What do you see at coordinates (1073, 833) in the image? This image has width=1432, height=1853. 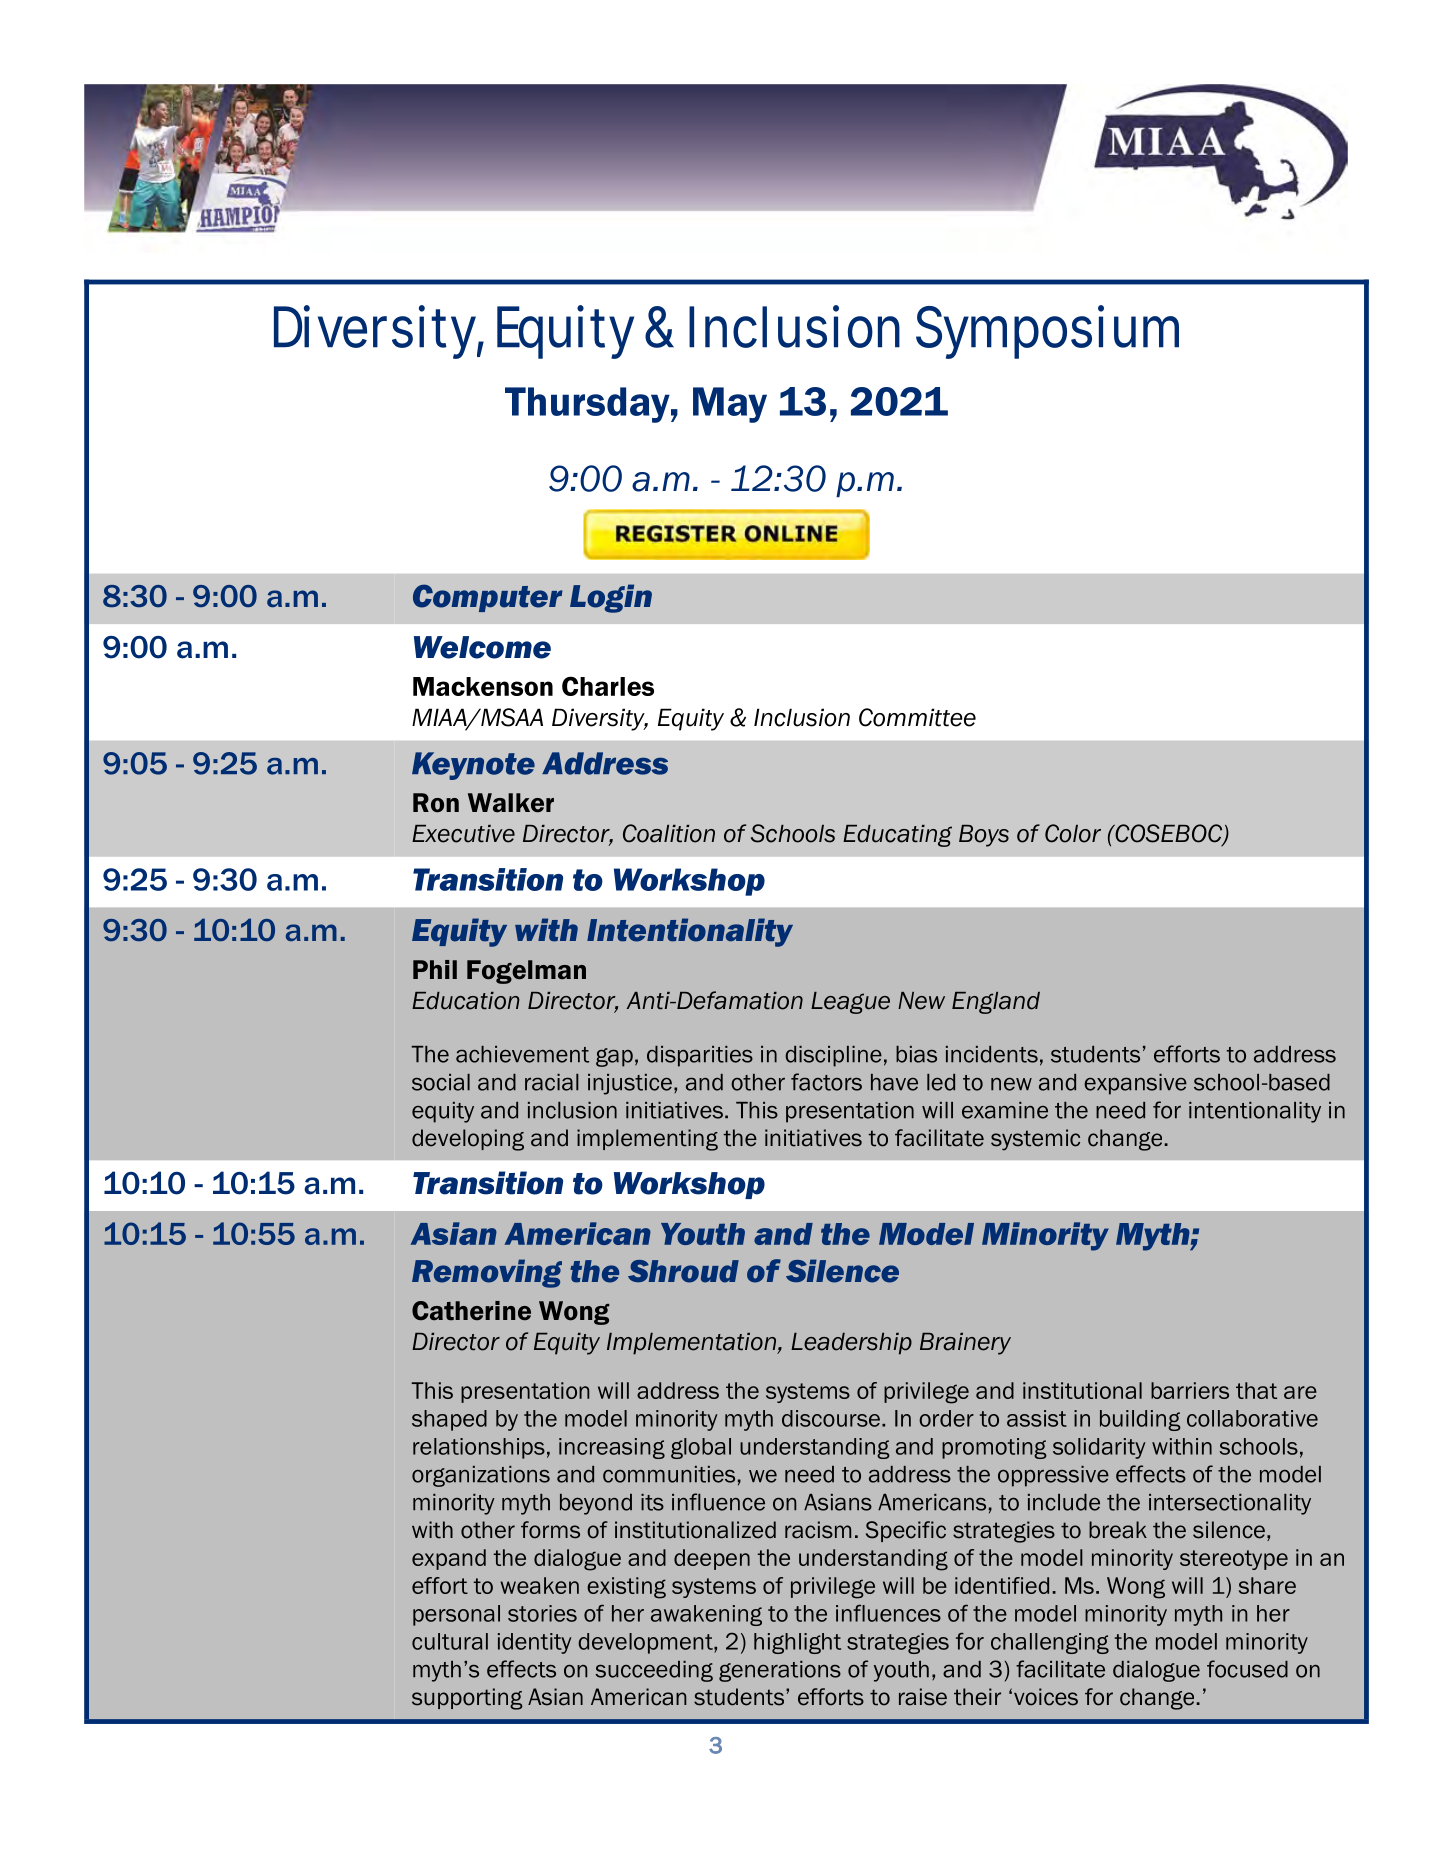 I see `Color` at bounding box center [1073, 833].
